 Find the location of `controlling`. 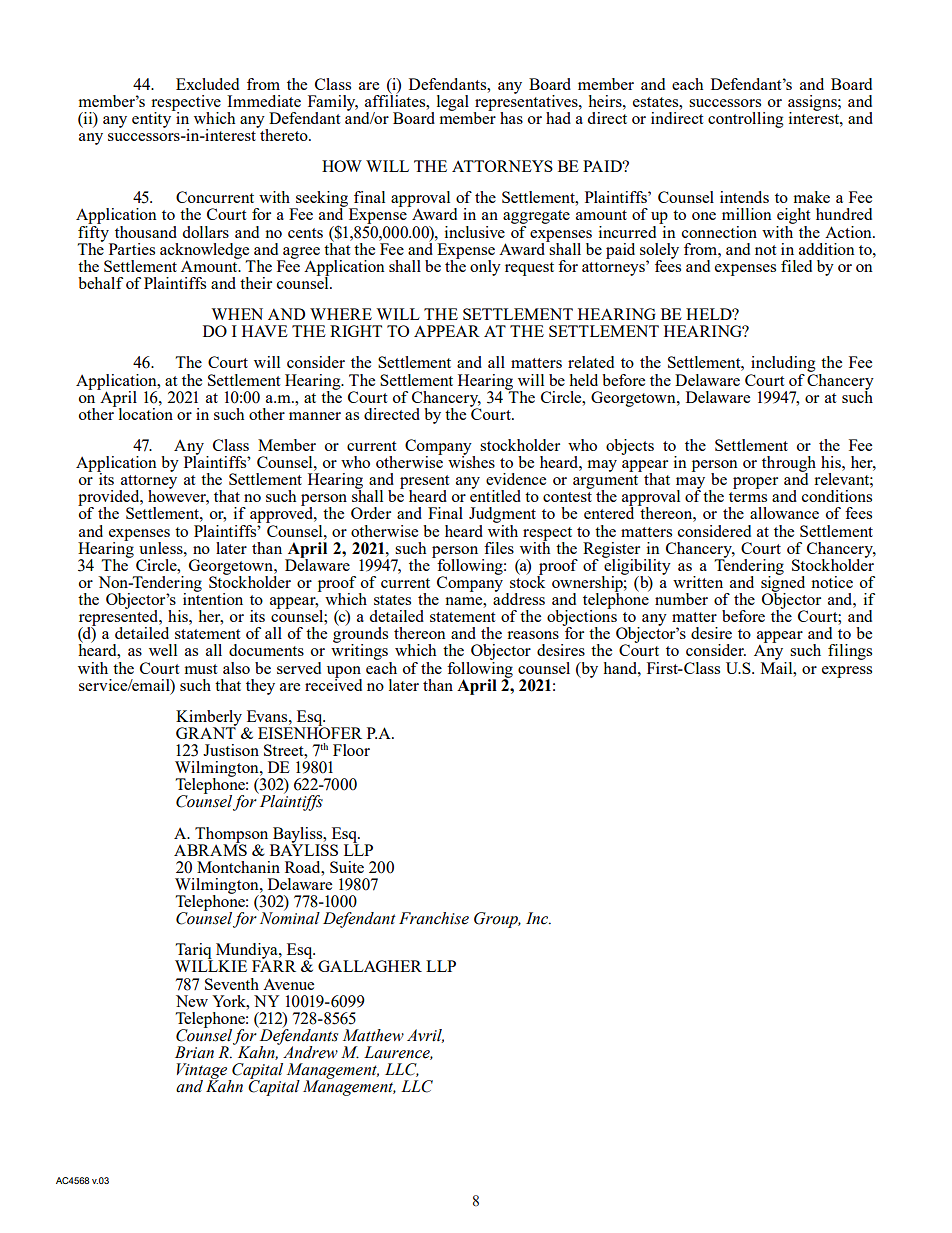

controlling is located at coordinates (746, 120).
